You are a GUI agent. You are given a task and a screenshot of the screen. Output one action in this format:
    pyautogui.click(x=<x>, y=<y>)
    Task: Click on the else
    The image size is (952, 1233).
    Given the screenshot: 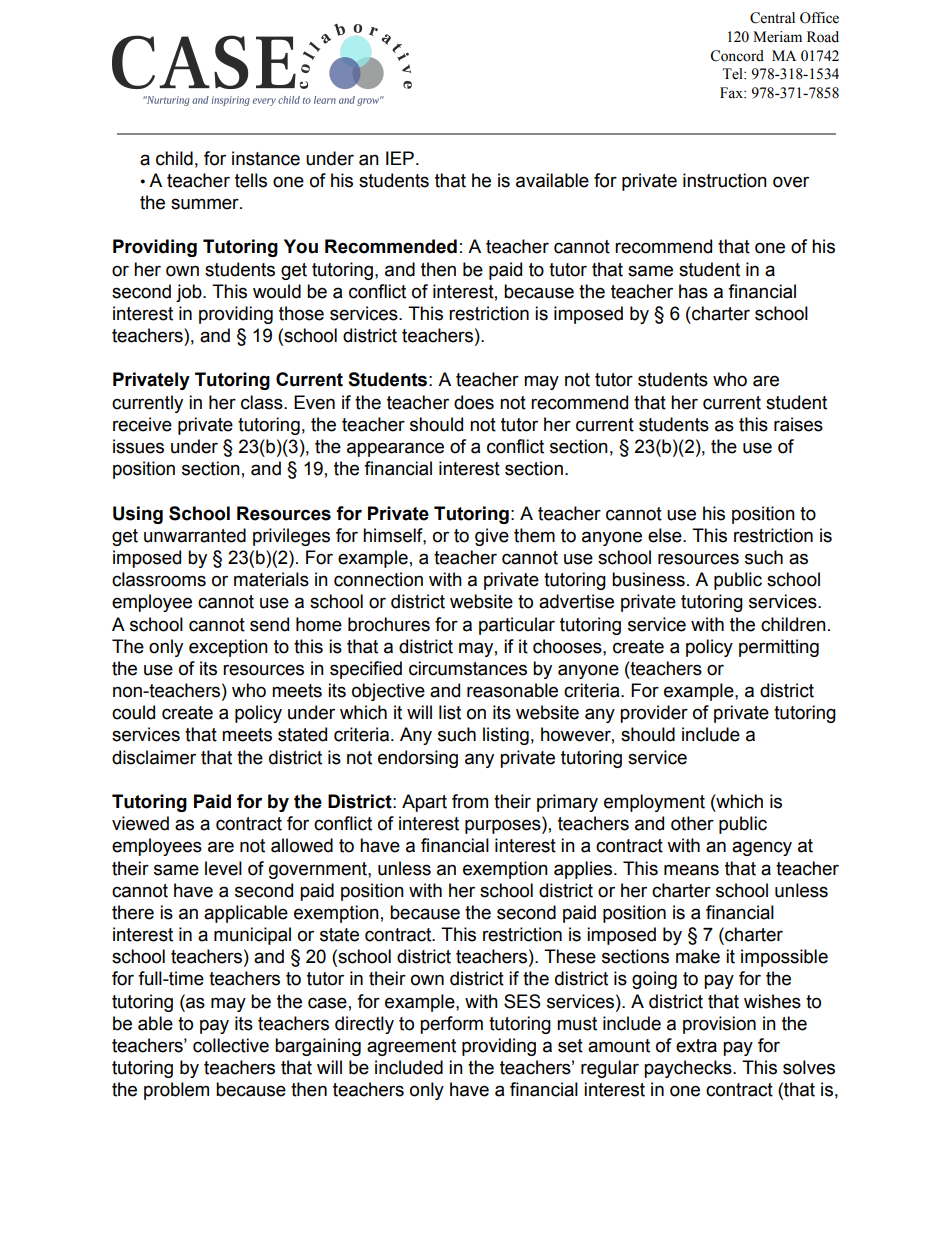 What is the action you would take?
    pyautogui.click(x=666, y=535)
